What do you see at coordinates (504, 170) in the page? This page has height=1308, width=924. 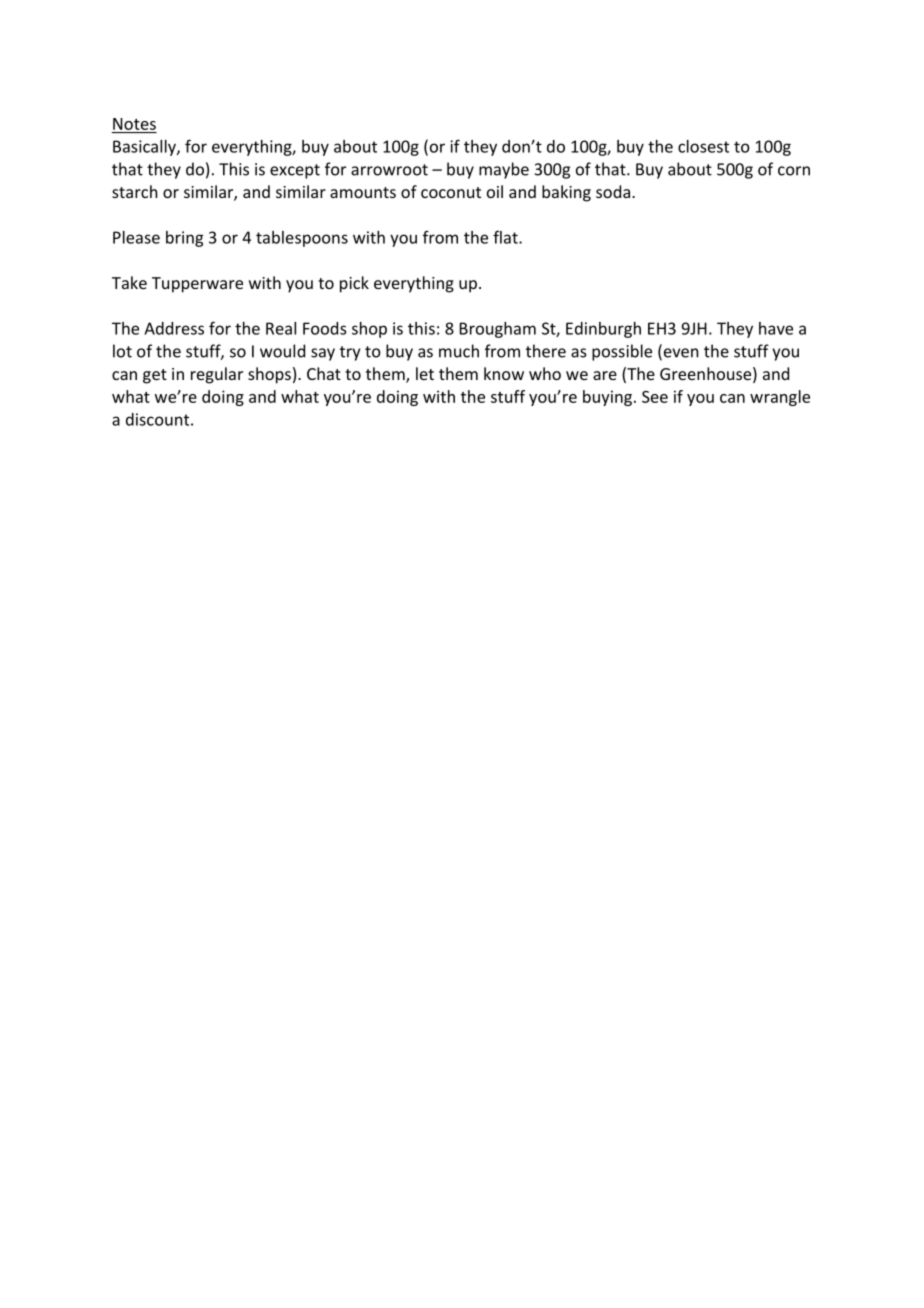 I see `maybe` at bounding box center [504, 170].
